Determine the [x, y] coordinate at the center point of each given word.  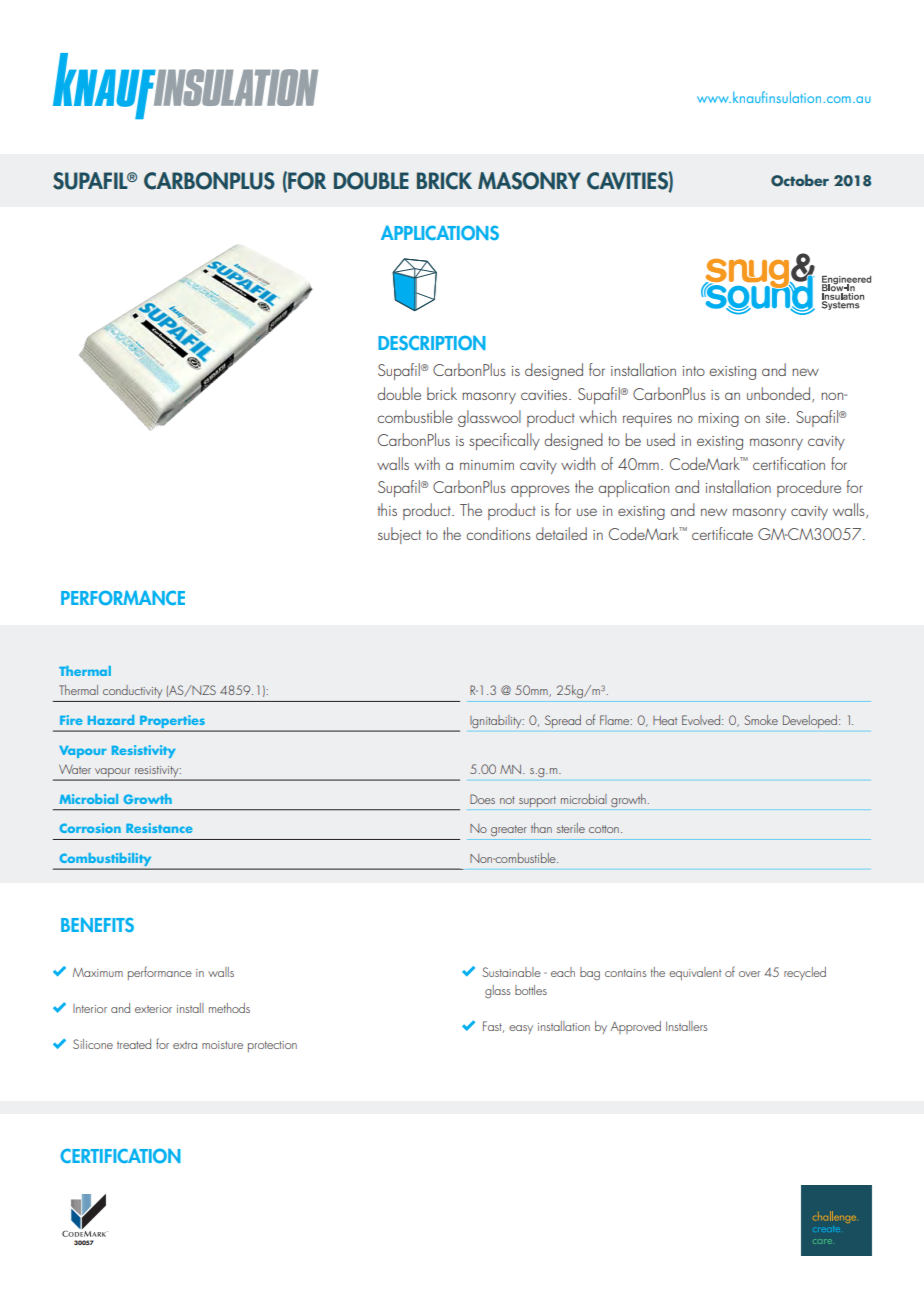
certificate [722, 533]
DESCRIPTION [432, 342]
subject [399, 535]
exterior [153, 1009]
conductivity [132, 691]
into [694, 371]
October [800, 180]
